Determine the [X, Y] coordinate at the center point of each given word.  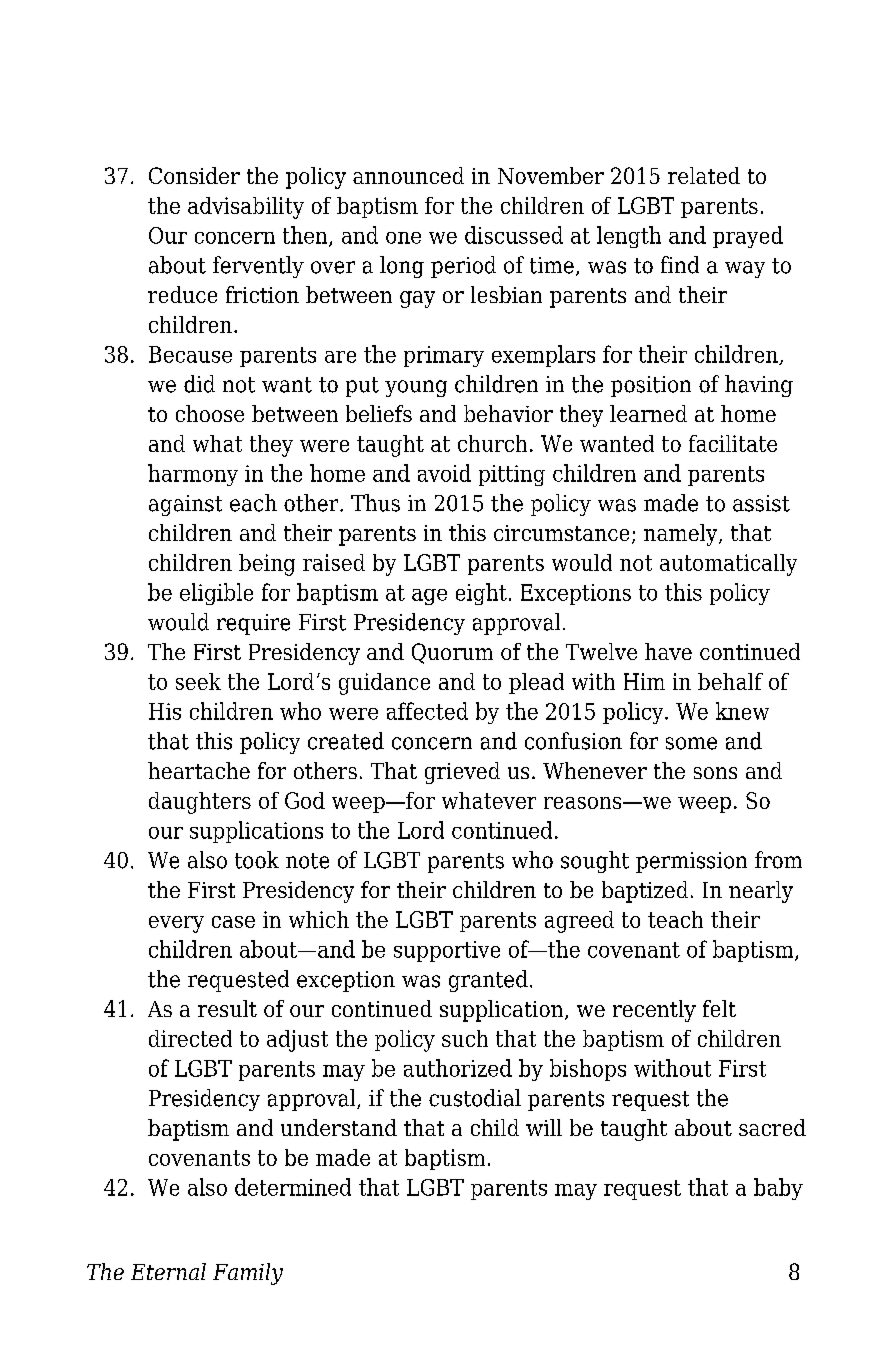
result [227, 1008]
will [544, 1127]
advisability [246, 208]
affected [427, 711]
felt [719, 1008]
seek [198, 681]
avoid [444, 473]
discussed [514, 235]
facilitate [733, 443]
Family [248, 1274]
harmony [193, 475]
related [704, 175]
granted [488, 981]
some [691, 743]
